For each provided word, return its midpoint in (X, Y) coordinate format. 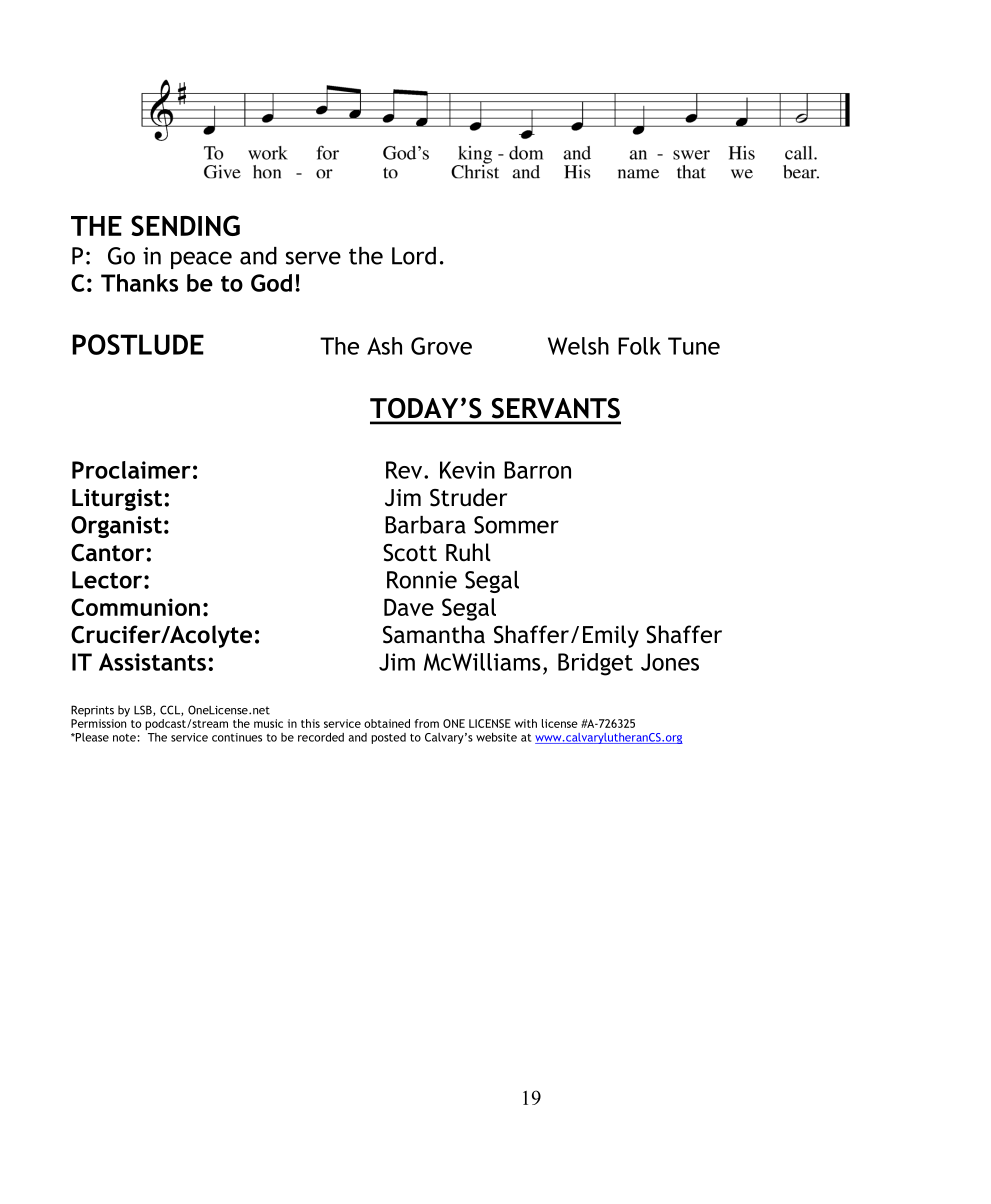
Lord (414, 256)
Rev (405, 470)
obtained (387, 723)
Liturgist (118, 500)
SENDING (185, 225)
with (526, 723)
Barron (537, 470)
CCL (171, 710)
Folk (639, 346)
